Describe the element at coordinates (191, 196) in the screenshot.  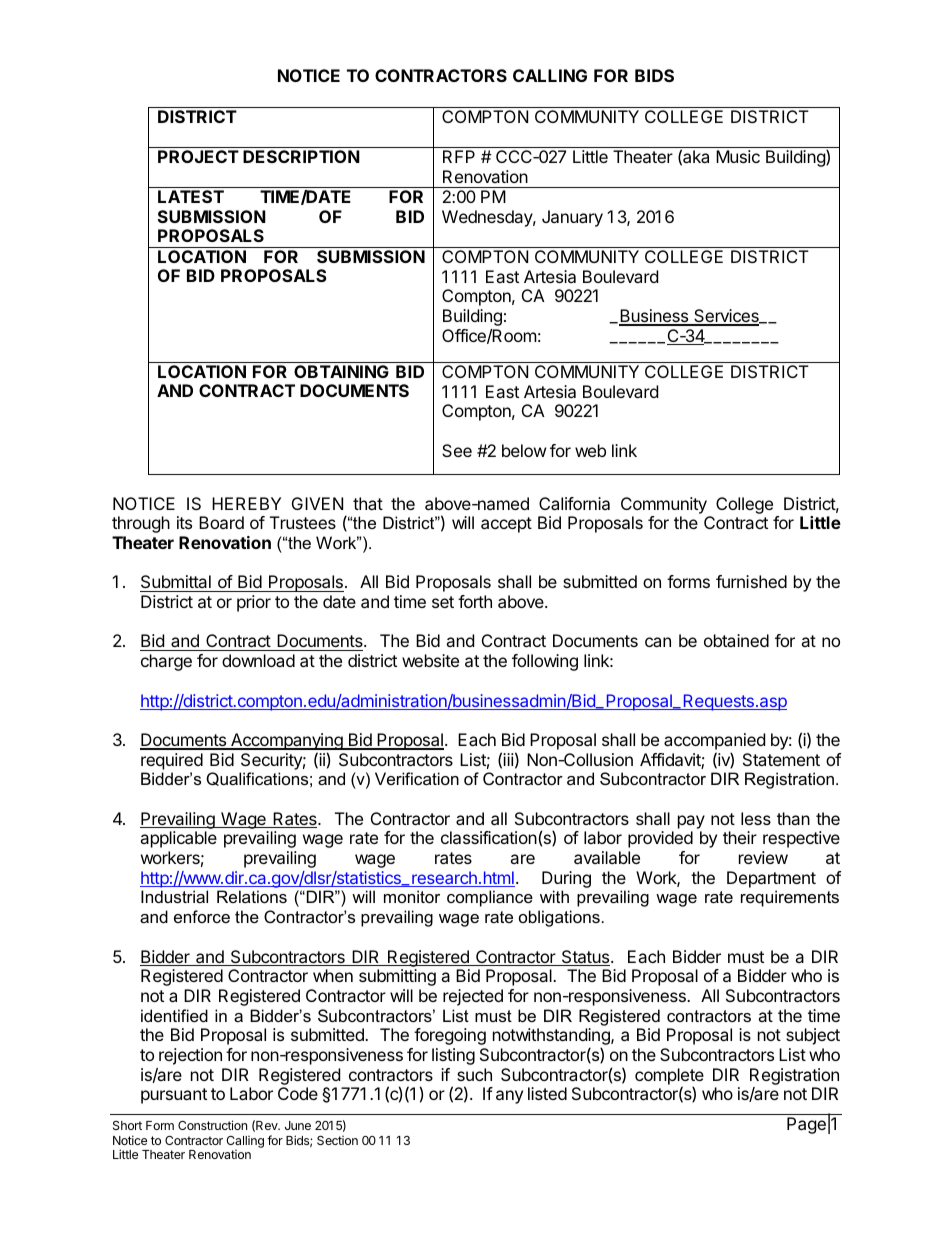
I see `LATEST` at that location.
